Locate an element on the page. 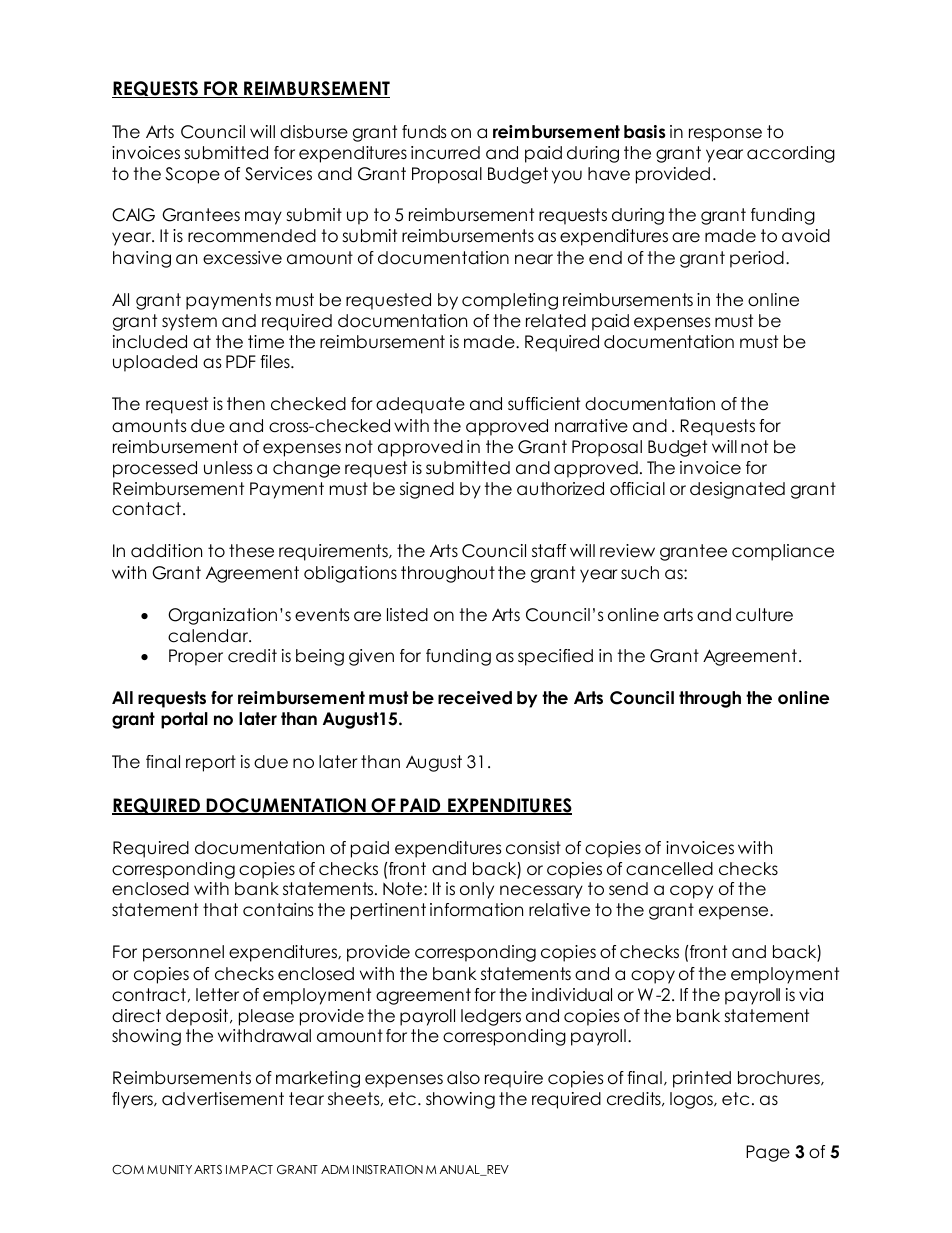 The image size is (952, 1233). designated is located at coordinates (737, 490).
